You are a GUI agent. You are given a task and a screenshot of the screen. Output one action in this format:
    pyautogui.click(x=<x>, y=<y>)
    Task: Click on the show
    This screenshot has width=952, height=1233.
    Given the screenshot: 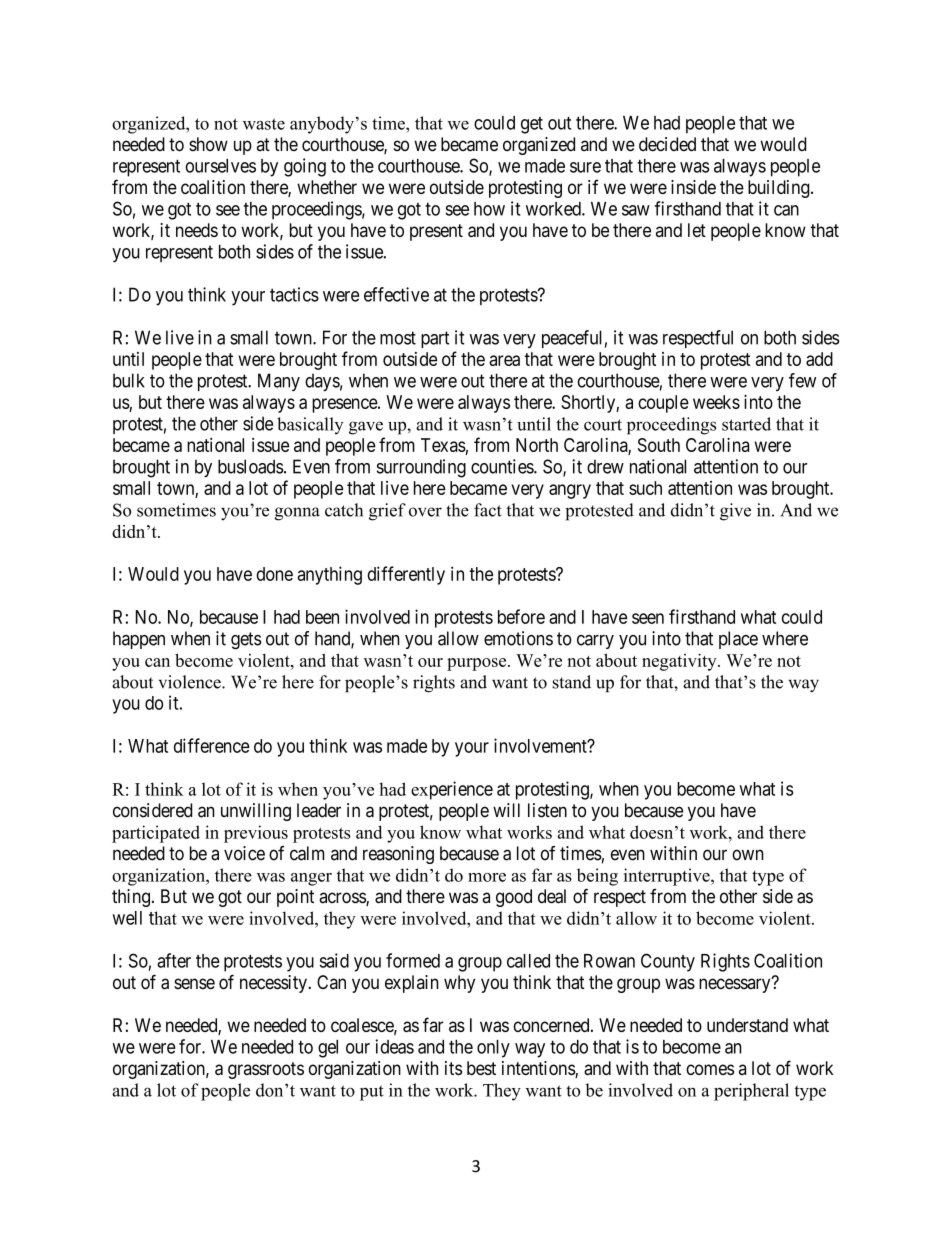 What is the action you would take?
    pyautogui.click(x=208, y=144)
